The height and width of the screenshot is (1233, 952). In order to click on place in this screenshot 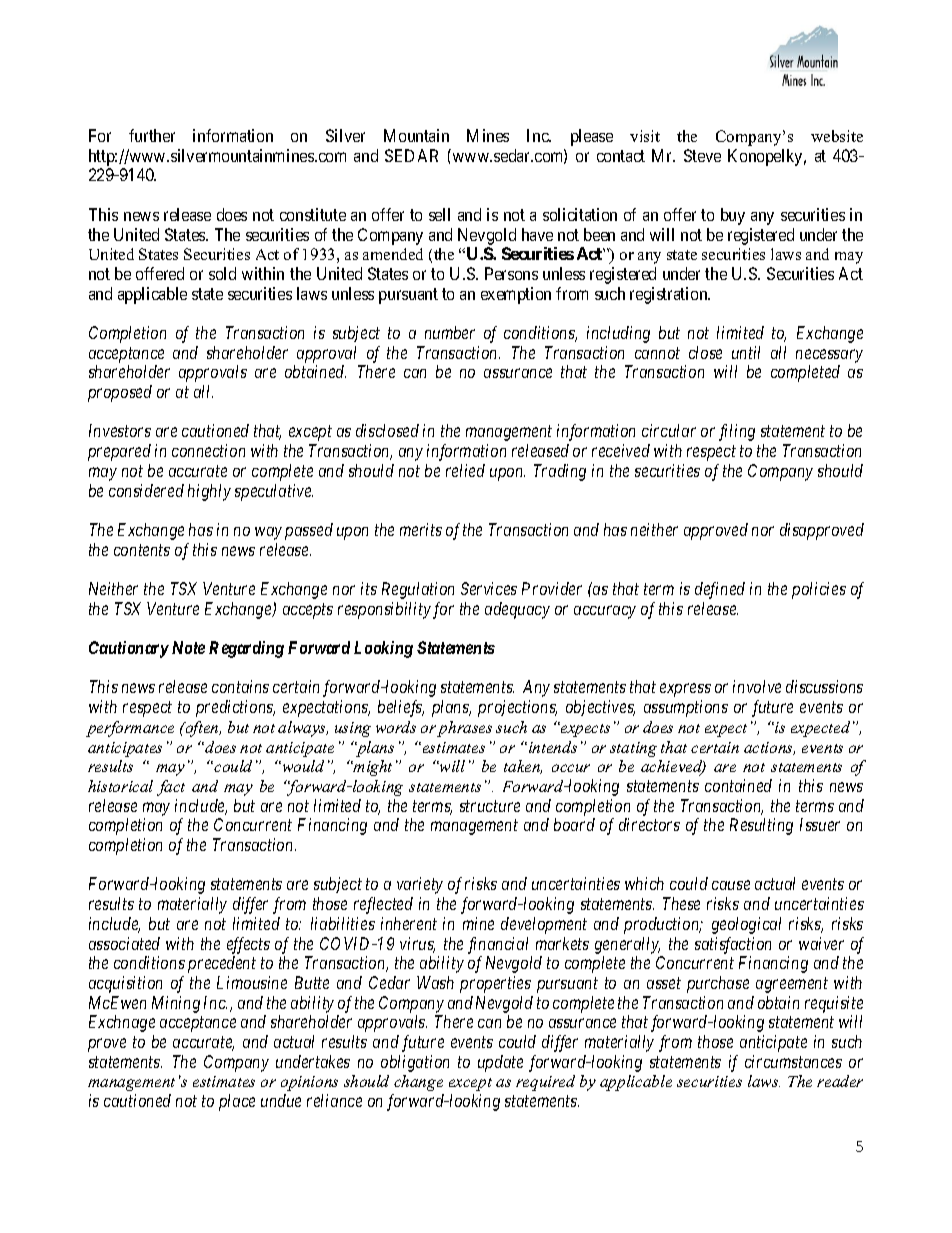, I will do `click(237, 1102)`.
